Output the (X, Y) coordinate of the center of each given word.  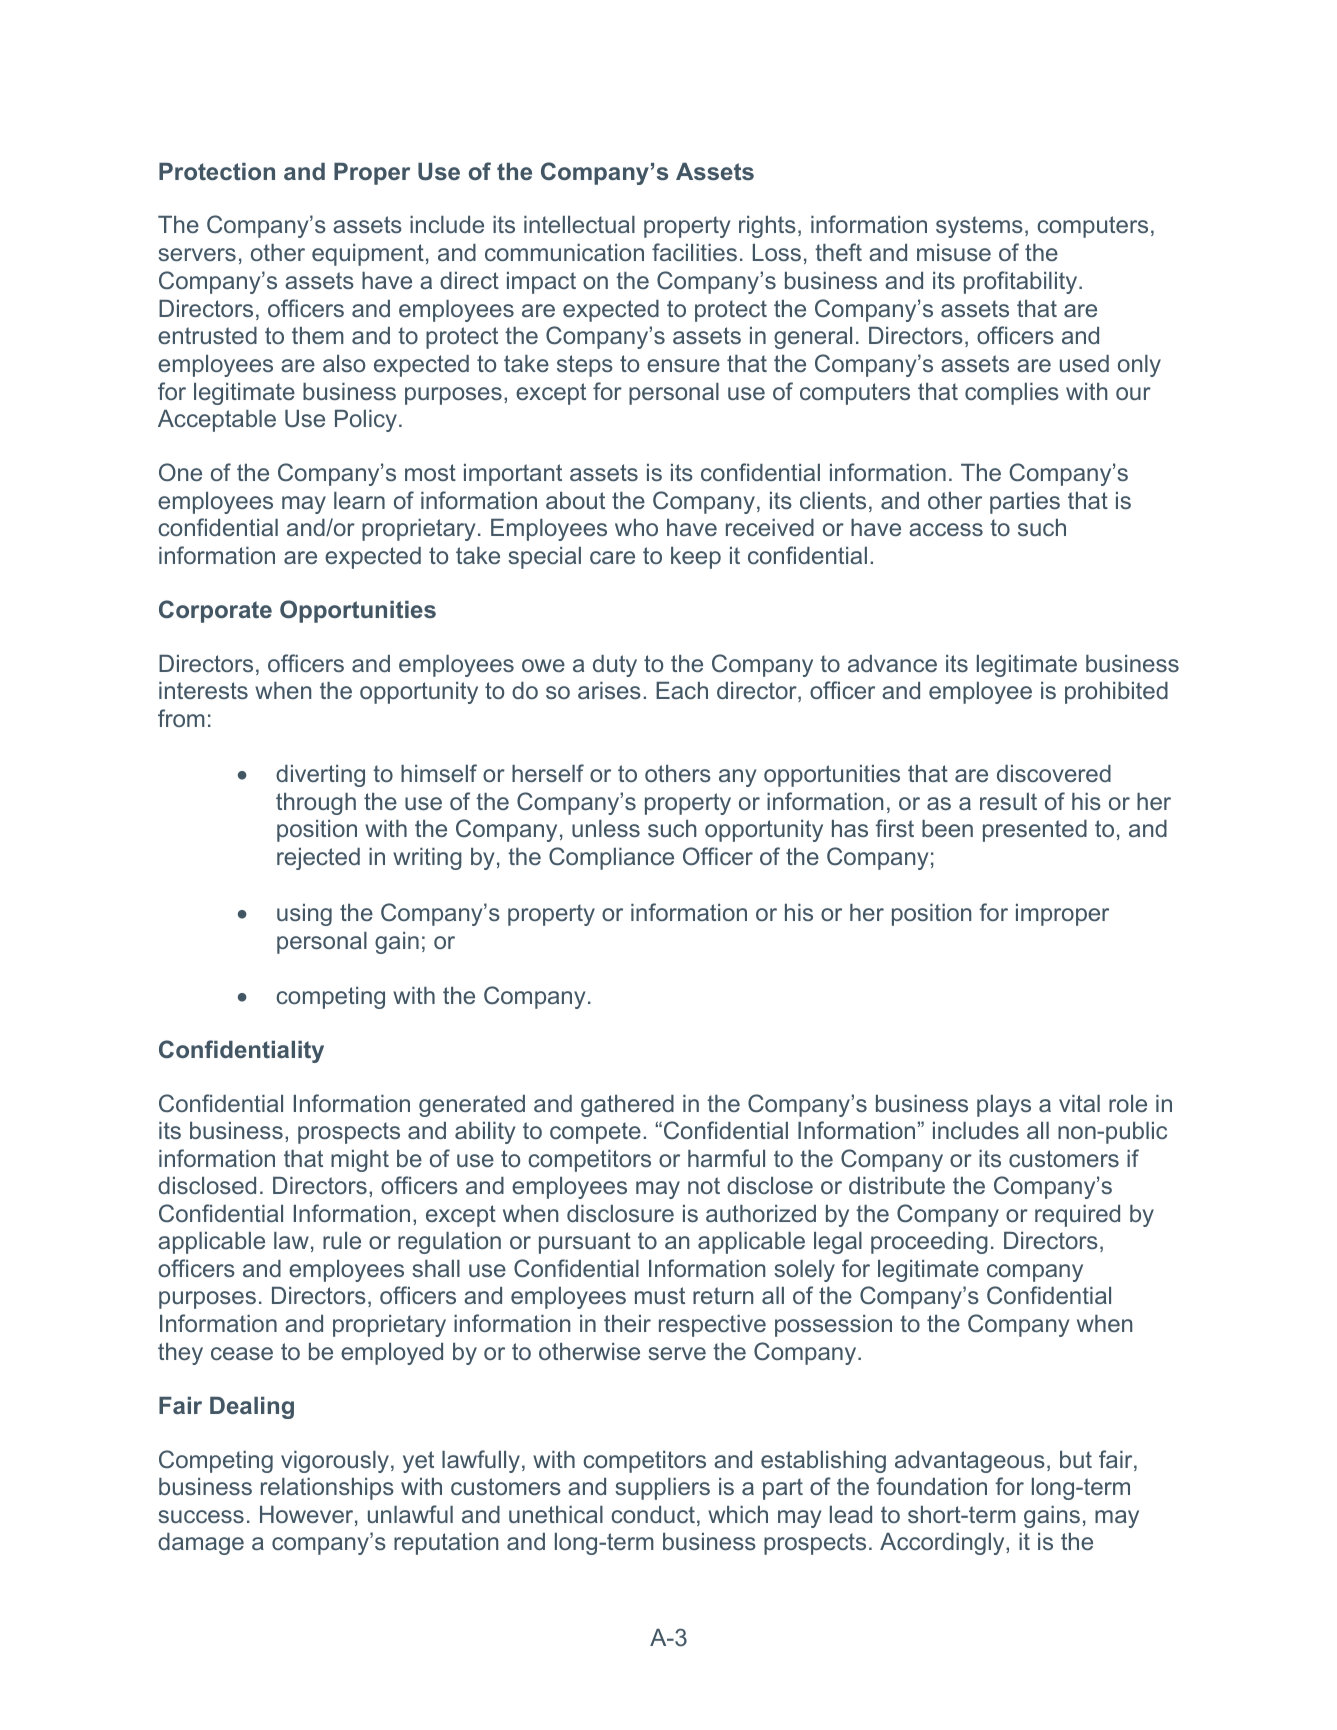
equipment (368, 255)
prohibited (1116, 693)
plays (1004, 1106)
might (360, 1161)
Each (682, 690)
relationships (327, 1489)
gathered (627, 1106)
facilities (694, 252)
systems (979, 227)
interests (203, 690)
